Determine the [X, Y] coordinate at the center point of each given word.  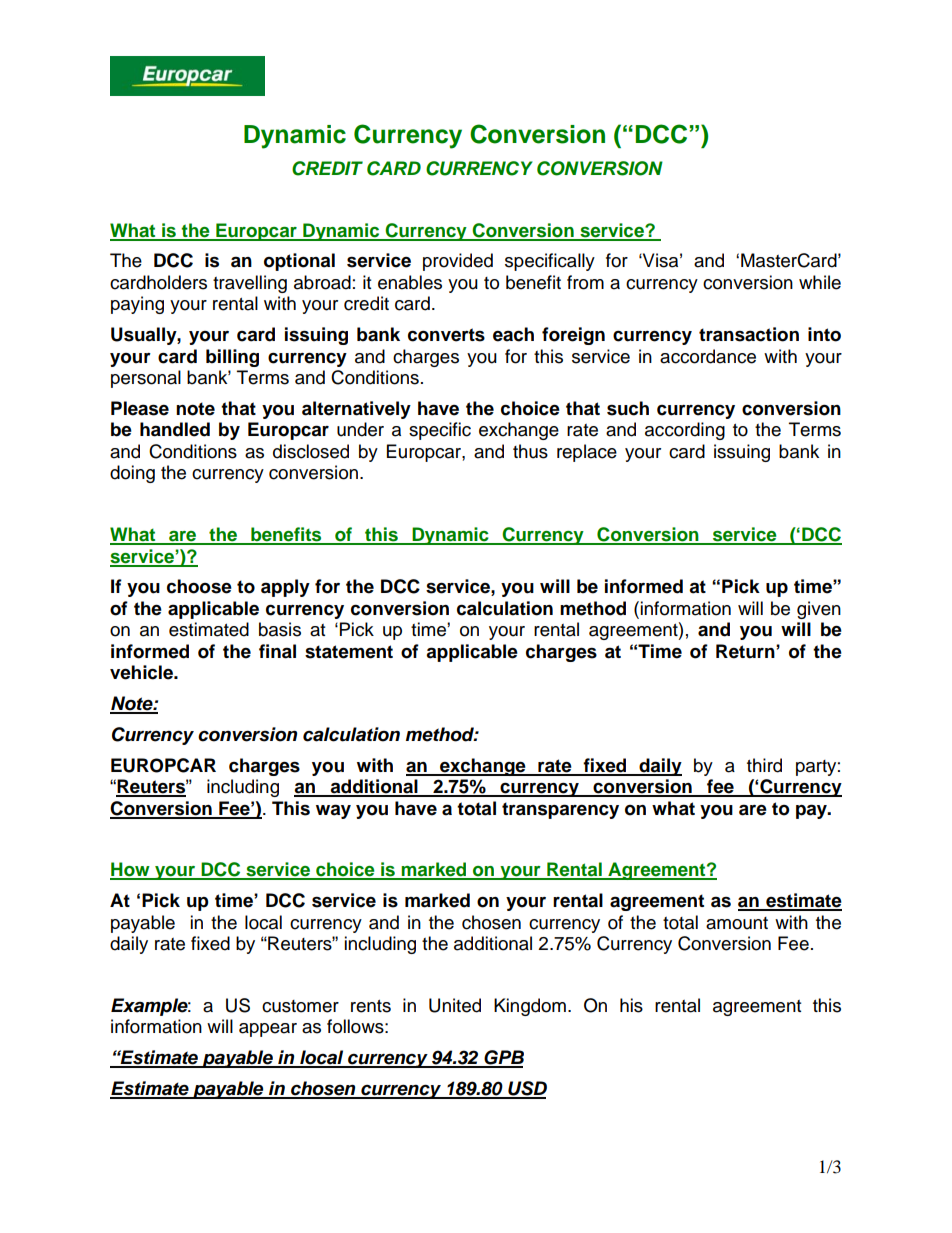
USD [526, 1089]
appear [268, 1030]
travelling [250, 284]
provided [458, 262]
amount [737, 923]
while [820, 282]
